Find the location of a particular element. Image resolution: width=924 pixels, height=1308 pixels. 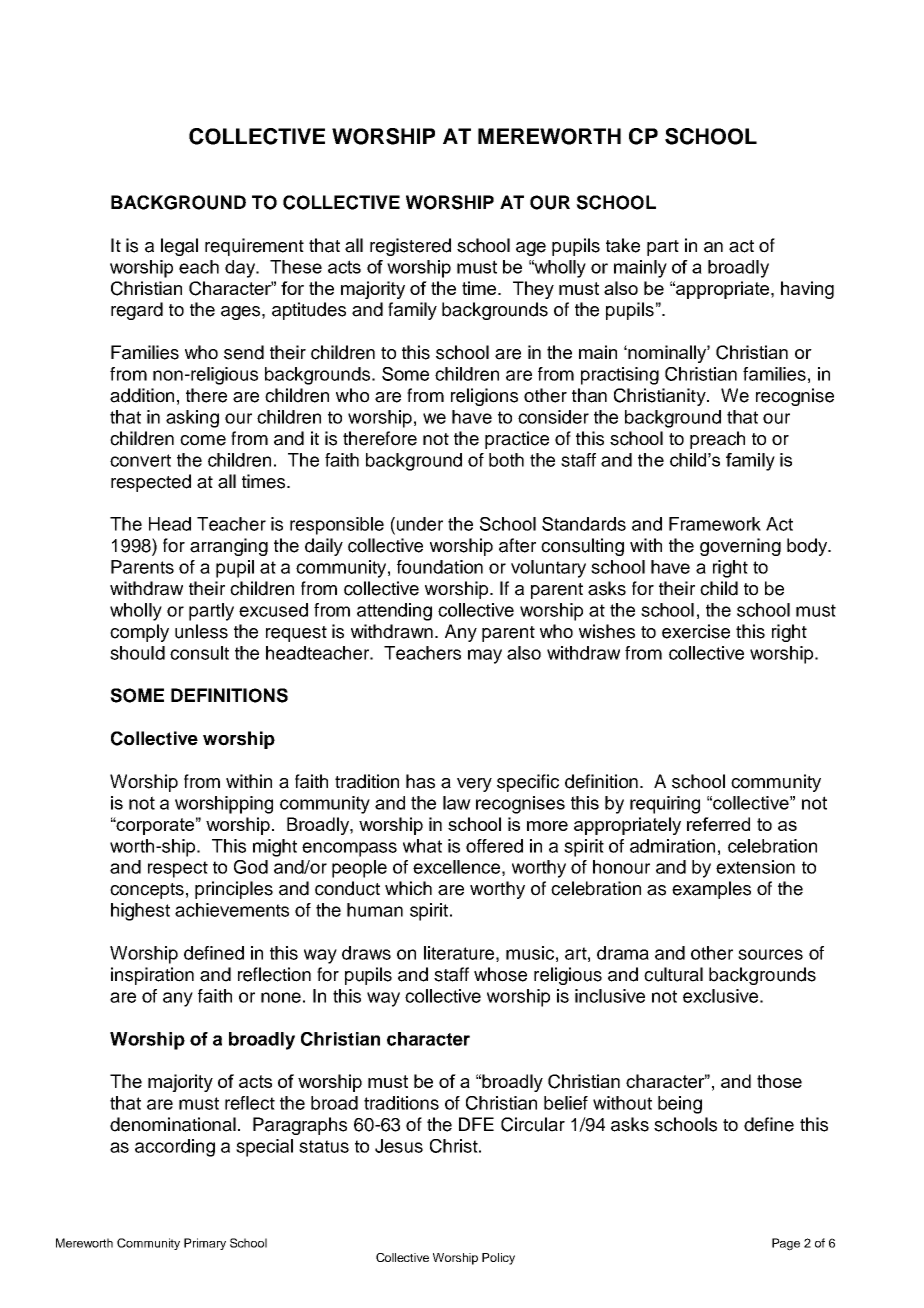

Policy is located at coordinates (498, 1259).
